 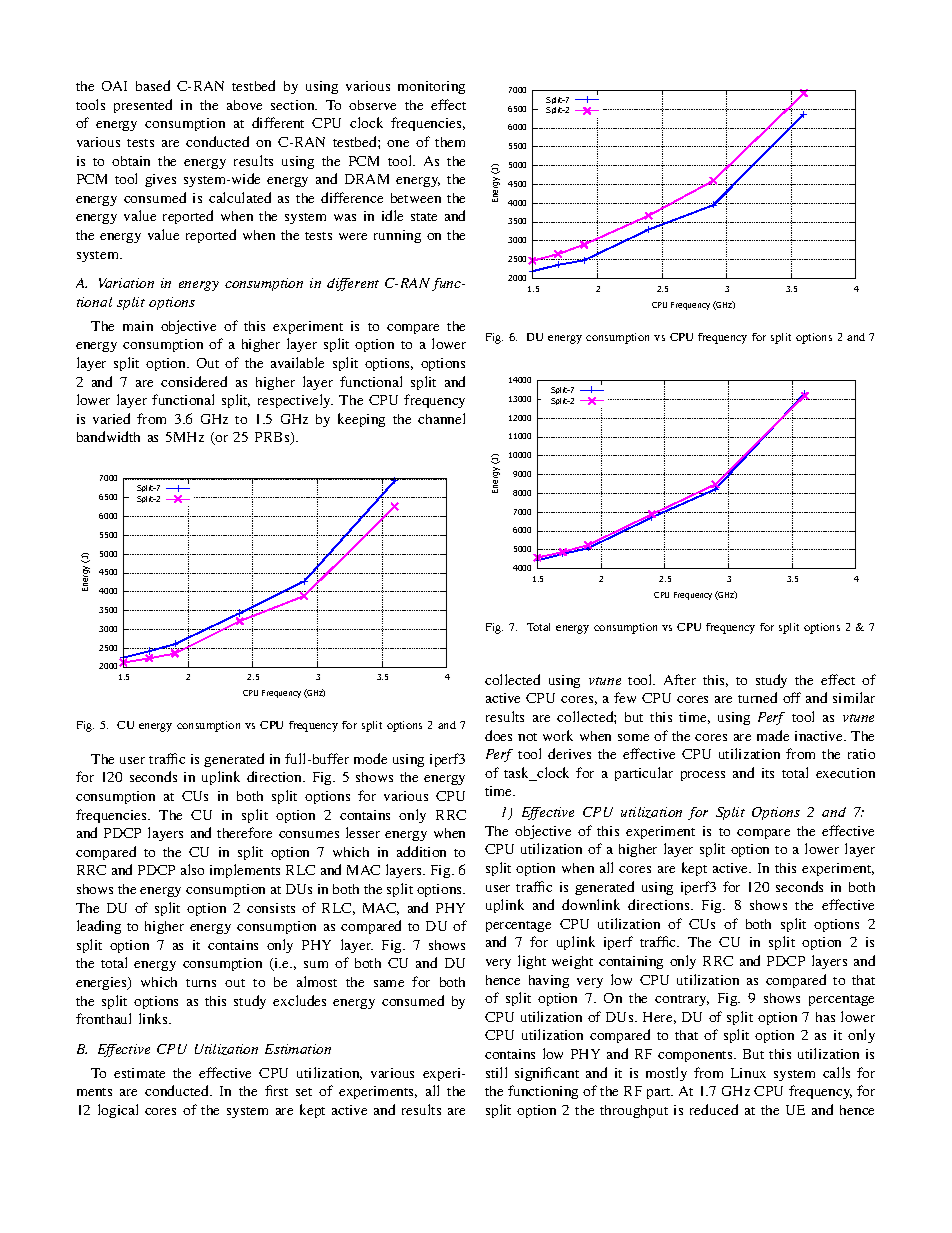 I want to click on monitoring, so click(x=431, y=87).
